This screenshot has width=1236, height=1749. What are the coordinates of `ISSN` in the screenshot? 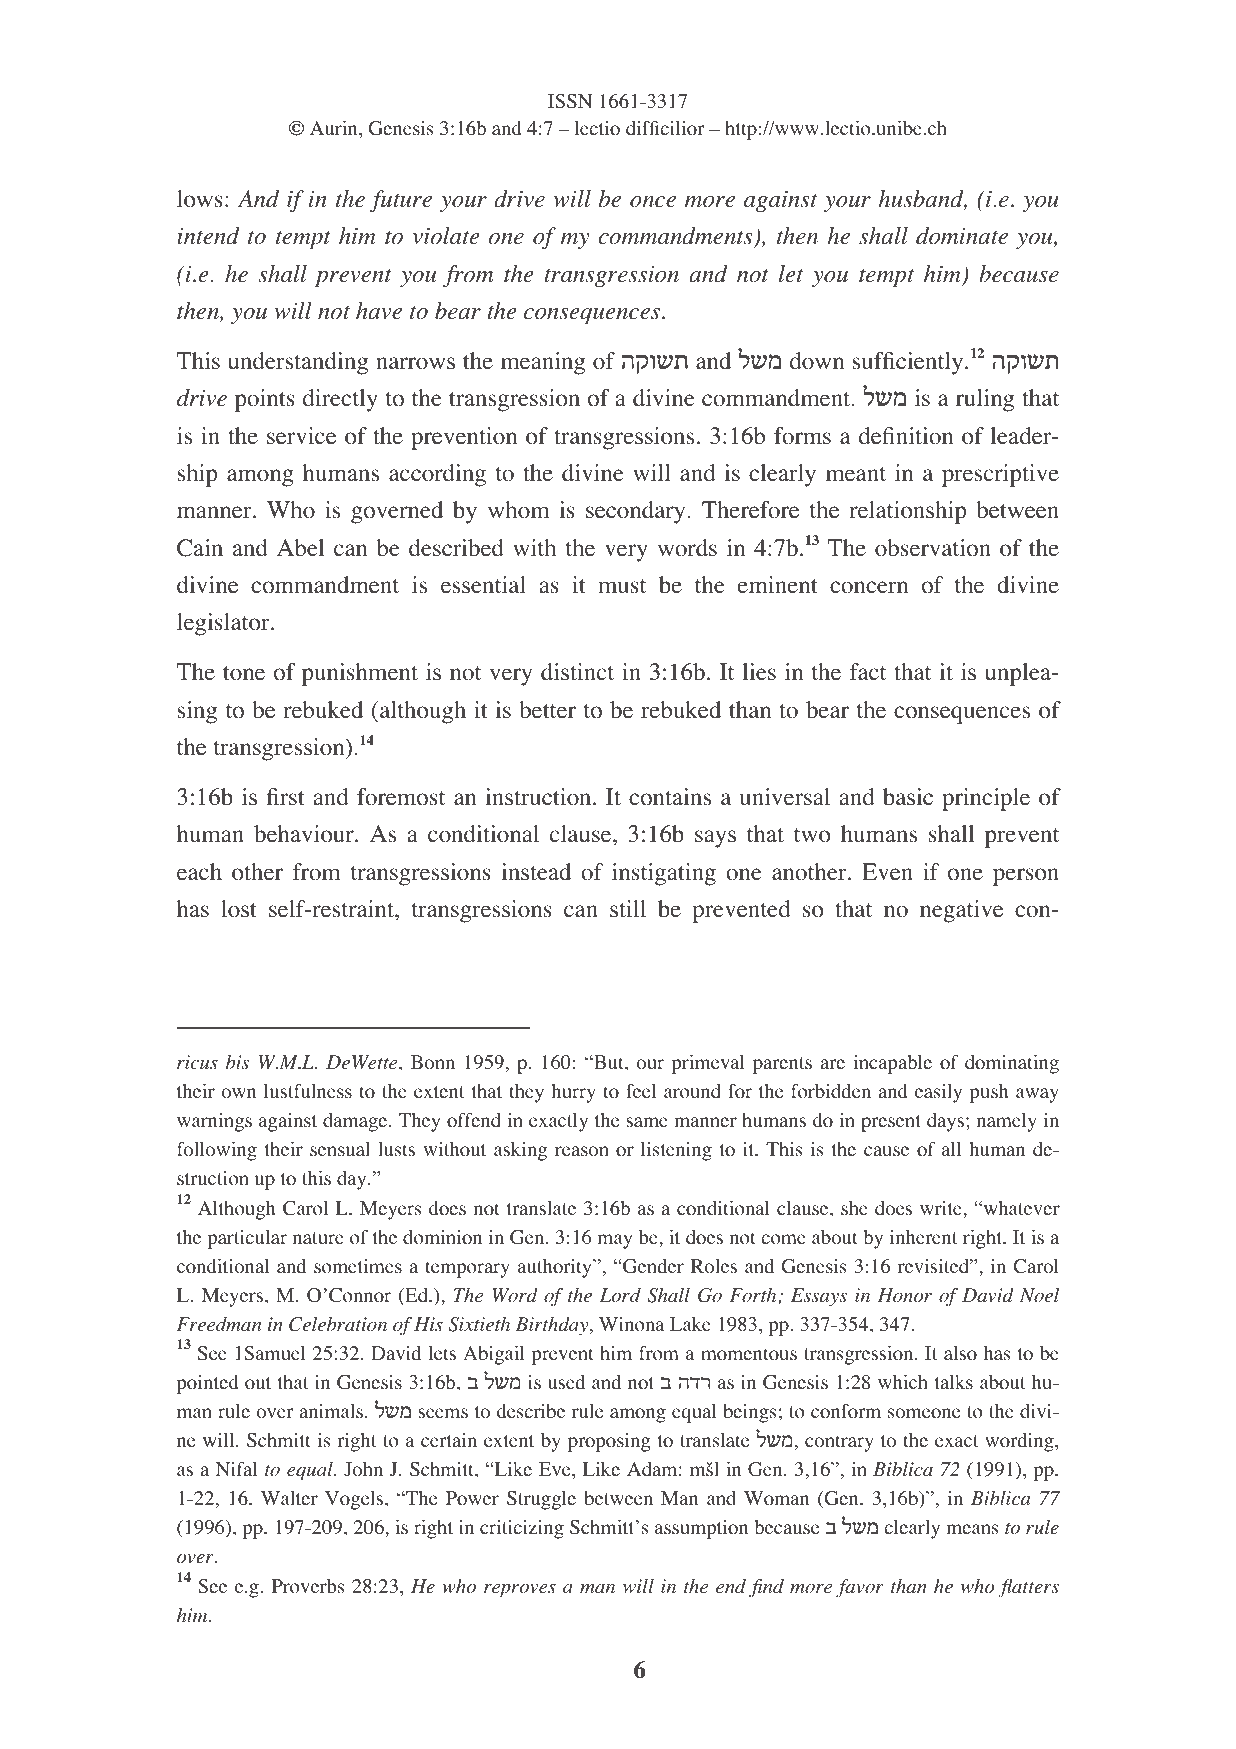 It's located at (570, 101).
